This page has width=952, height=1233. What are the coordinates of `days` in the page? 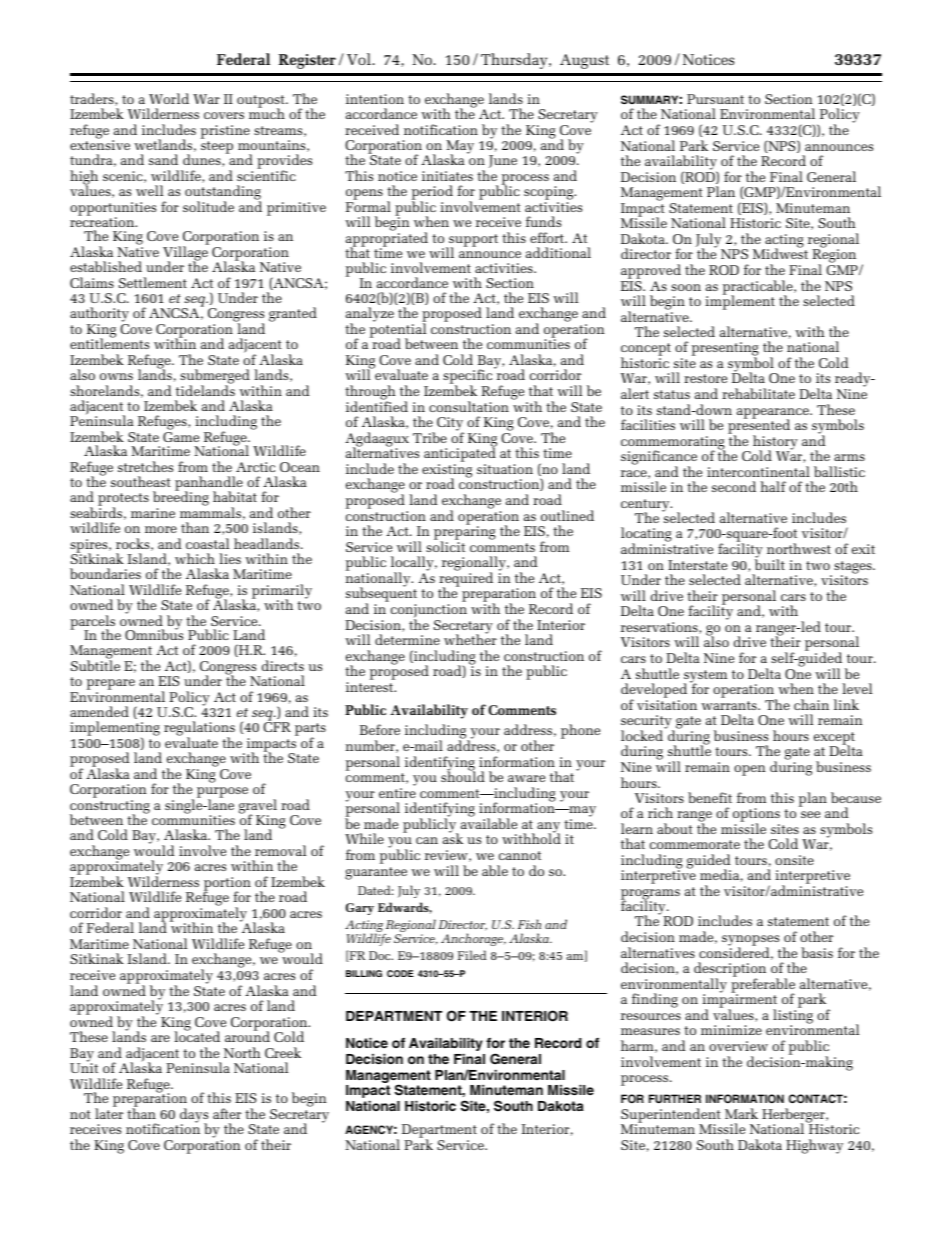 It's located at (194, 1116).
